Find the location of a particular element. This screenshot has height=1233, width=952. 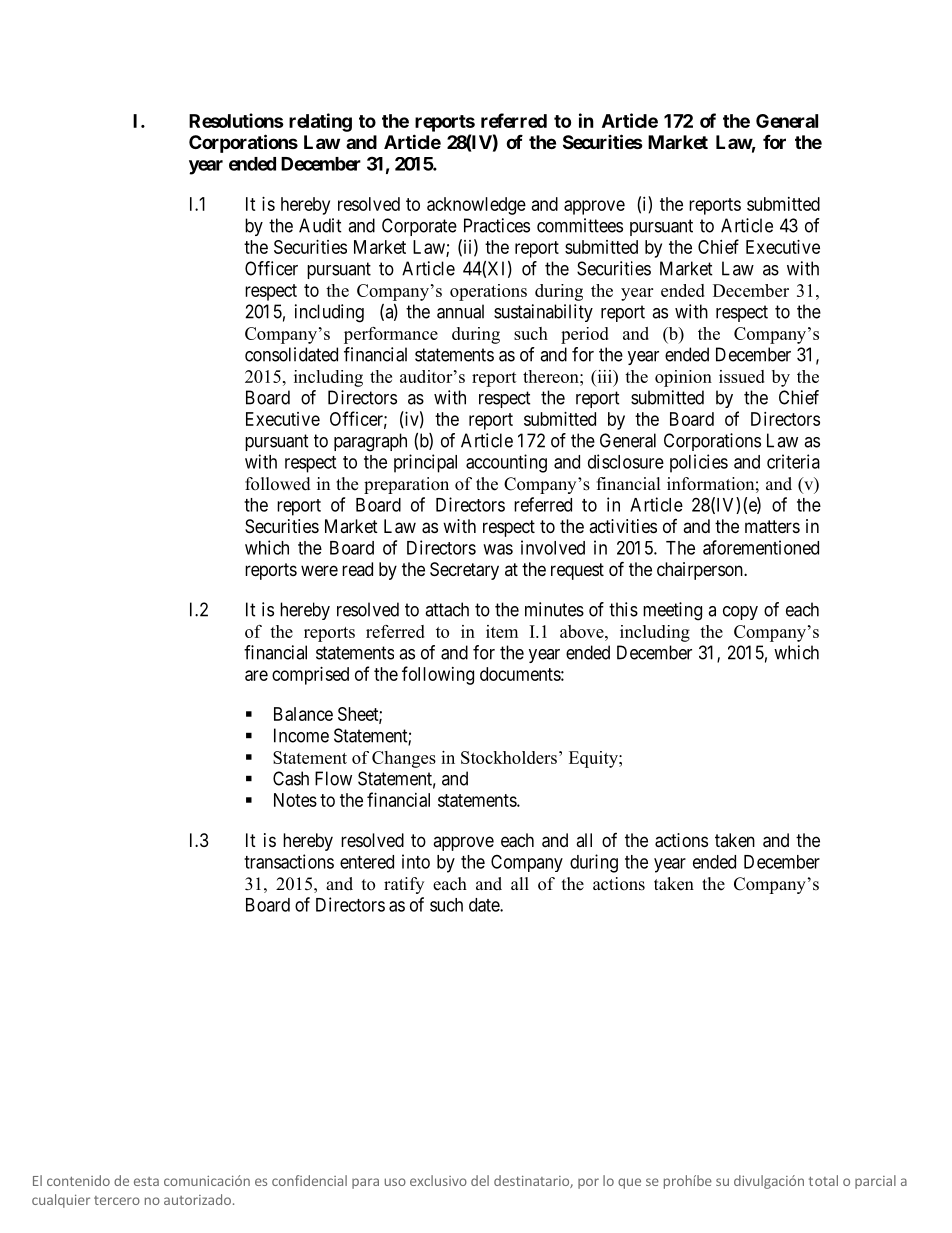

acknowledge is located at coordinates (476, 206).
